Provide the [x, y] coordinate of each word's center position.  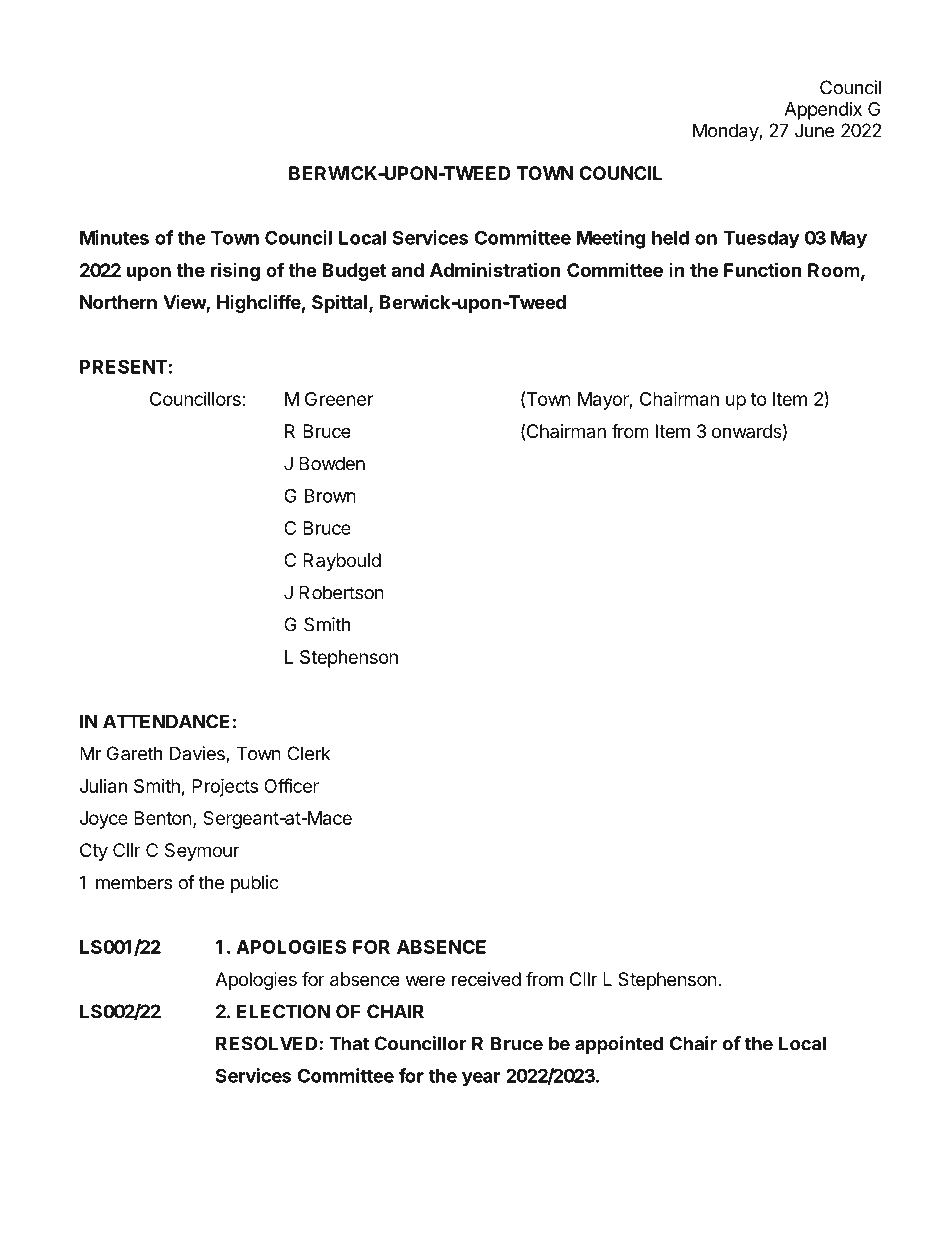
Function [763, 269]
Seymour [202, 852]
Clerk [309, 753]
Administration [495, 269]
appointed [619, 1045]
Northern [118, 302]
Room [834, 270]
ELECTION [283, 1011]
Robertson [341, 592]
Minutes [114, 237]
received [486, 979]
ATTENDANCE [166, 721]
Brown [330, 496]
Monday [726, 132]
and [407, 270]
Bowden [332, 463]
